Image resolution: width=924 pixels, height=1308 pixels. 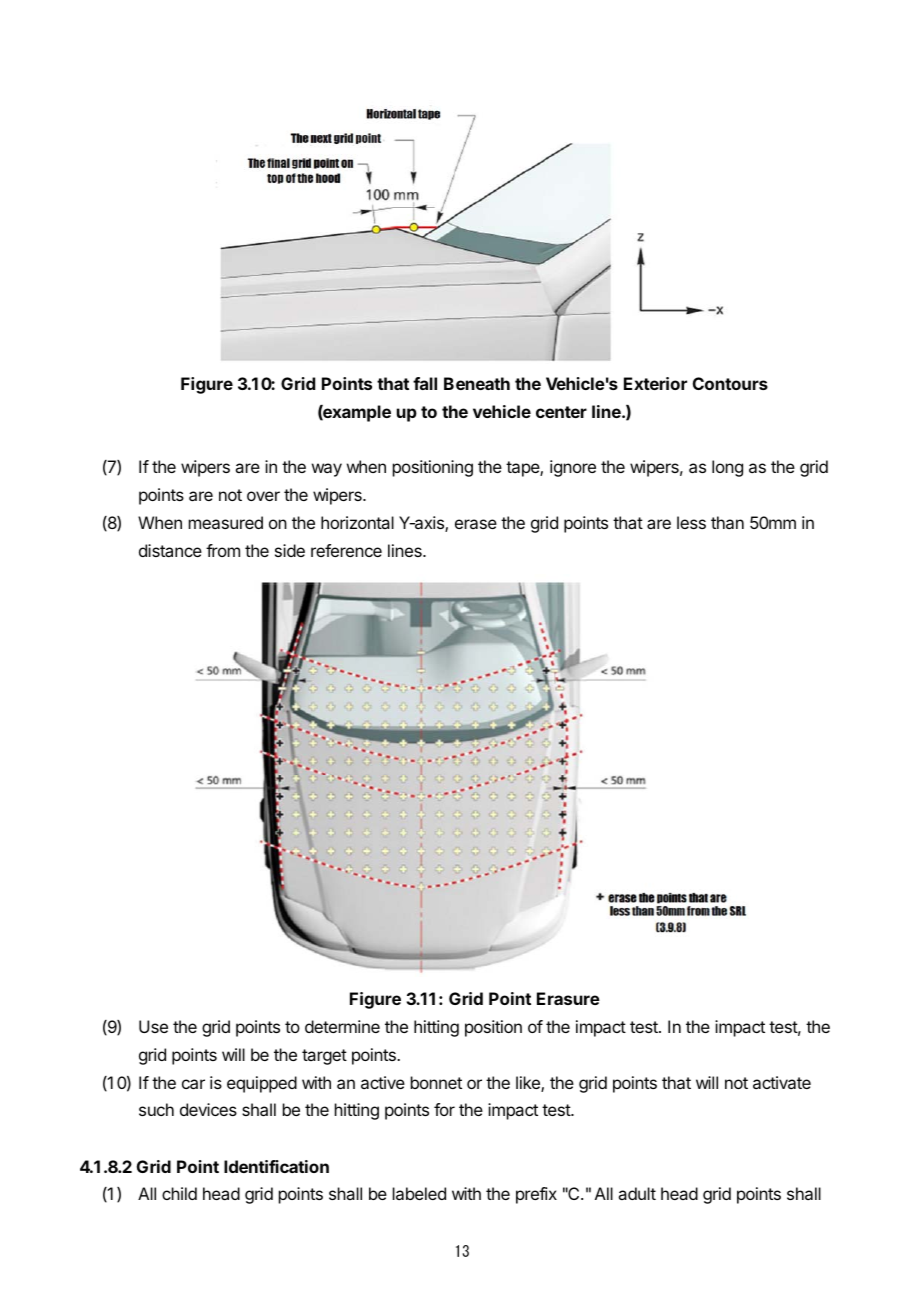 What do you see at coordinates (223, 550) in the document?
I see `from` at bounding box center [223, 550].
